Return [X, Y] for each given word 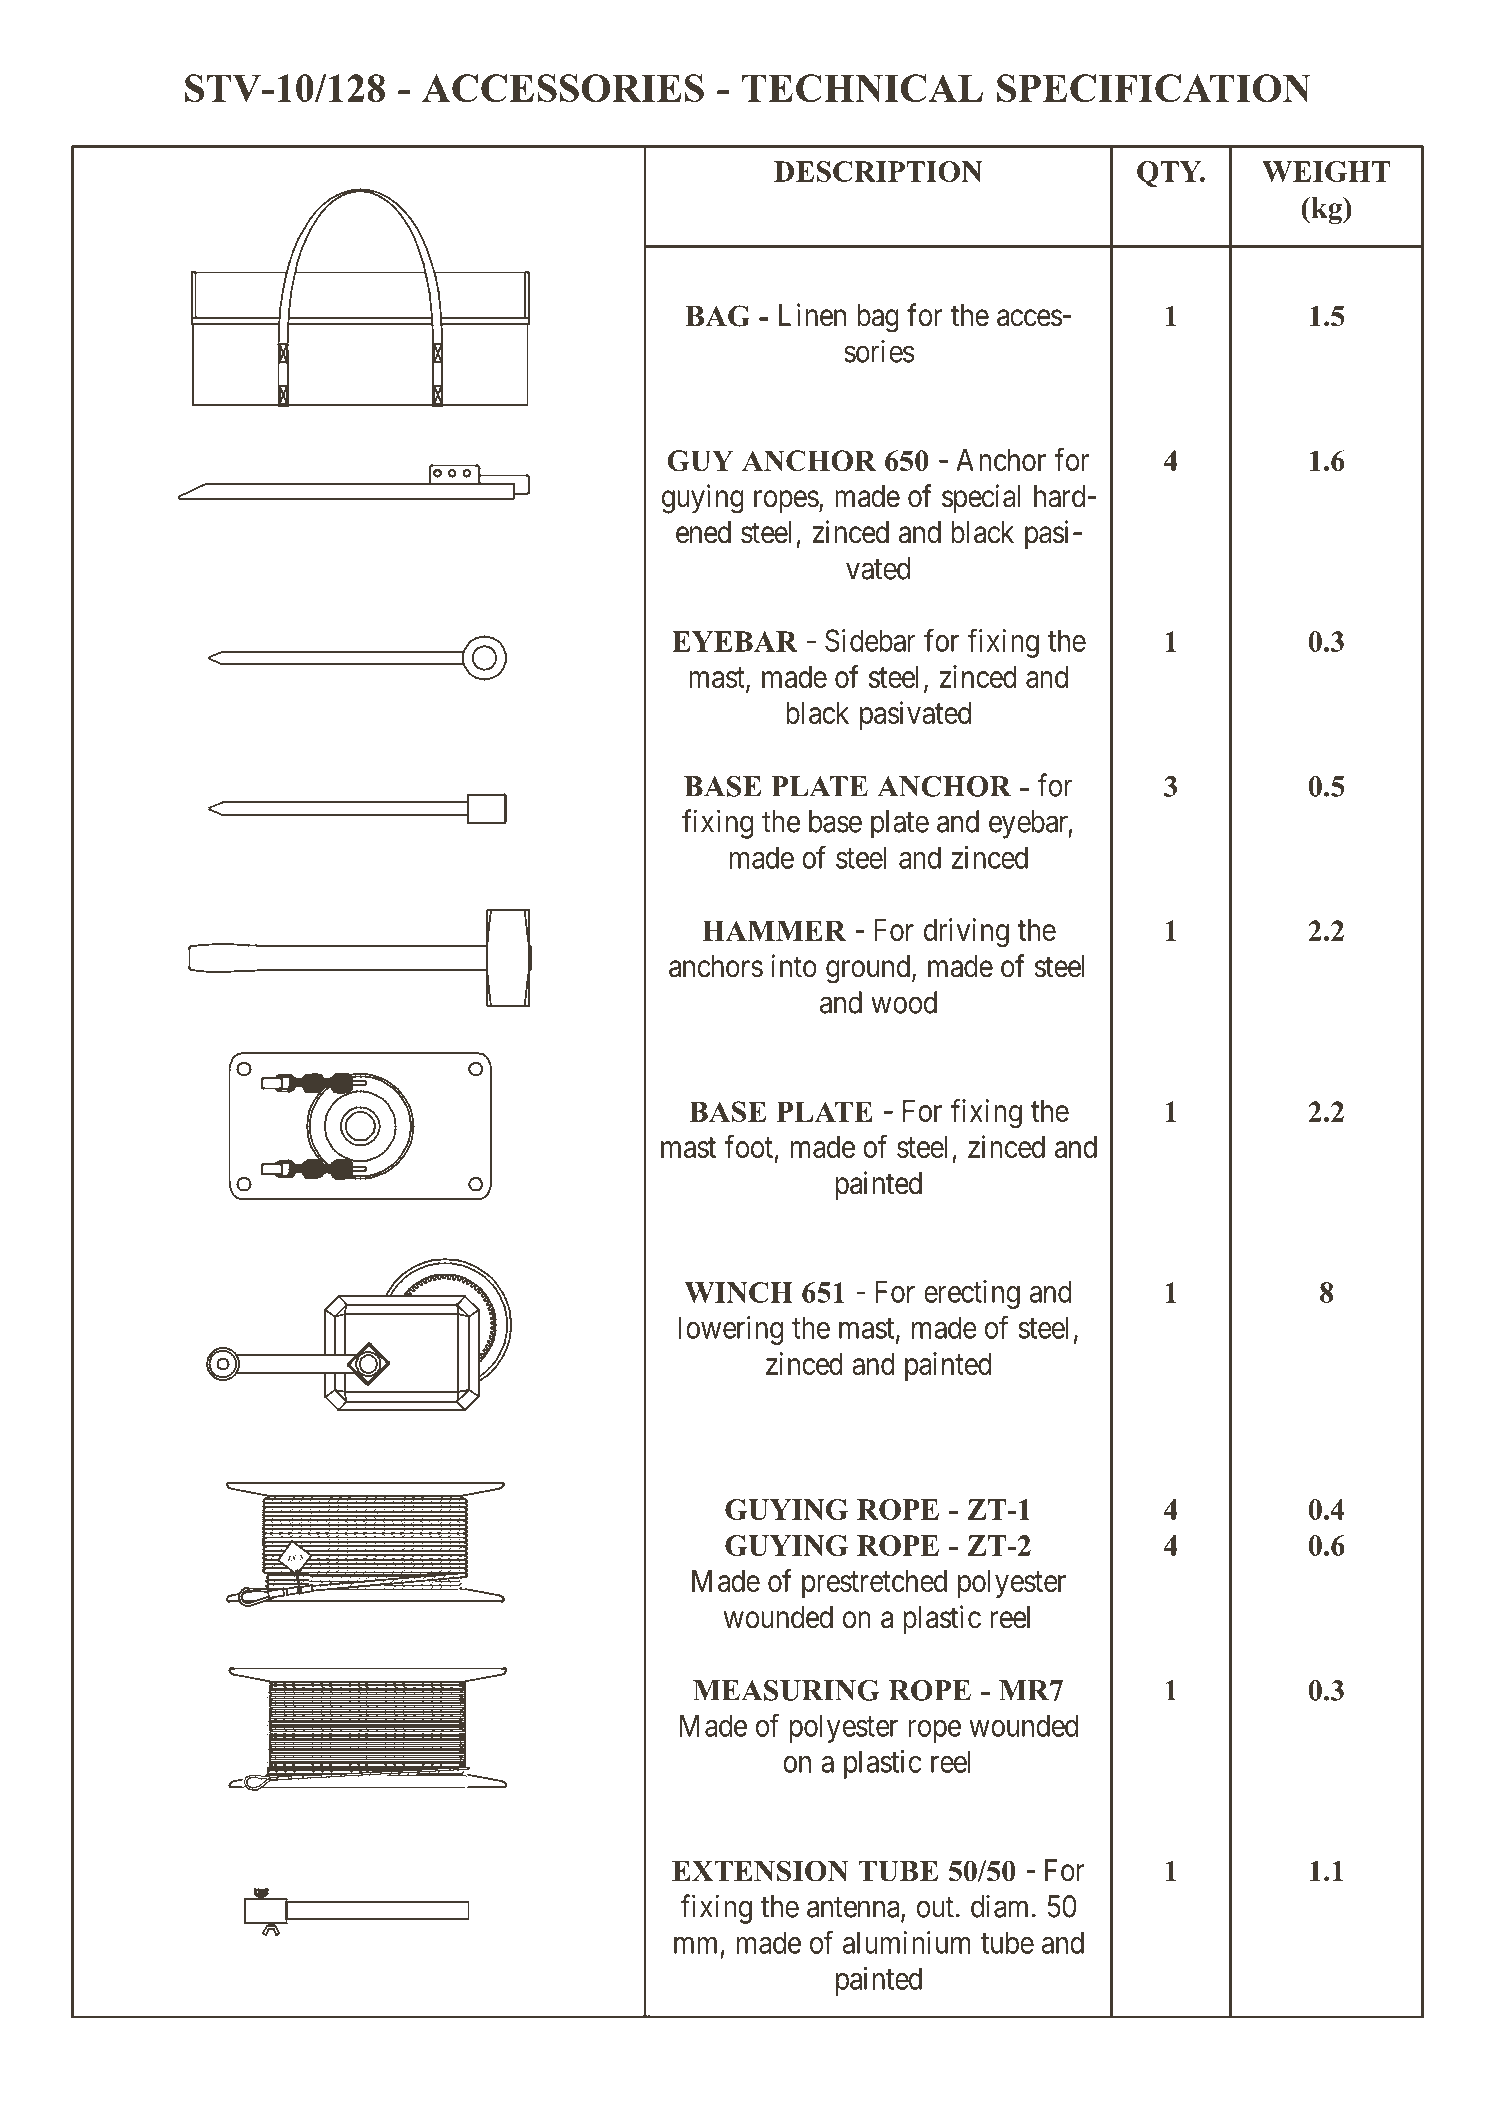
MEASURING [786, 1690]
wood [904, 1002]
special [981, 498]
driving [966, 932]
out [935, 1907]
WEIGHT [1326, 171]
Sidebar [870, 640]
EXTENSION [760, 1871]
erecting [972, 1294]
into [794, 966]
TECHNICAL [862, 88]
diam [999, 1906]
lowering [731, 1330]
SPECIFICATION [1154, 88]
